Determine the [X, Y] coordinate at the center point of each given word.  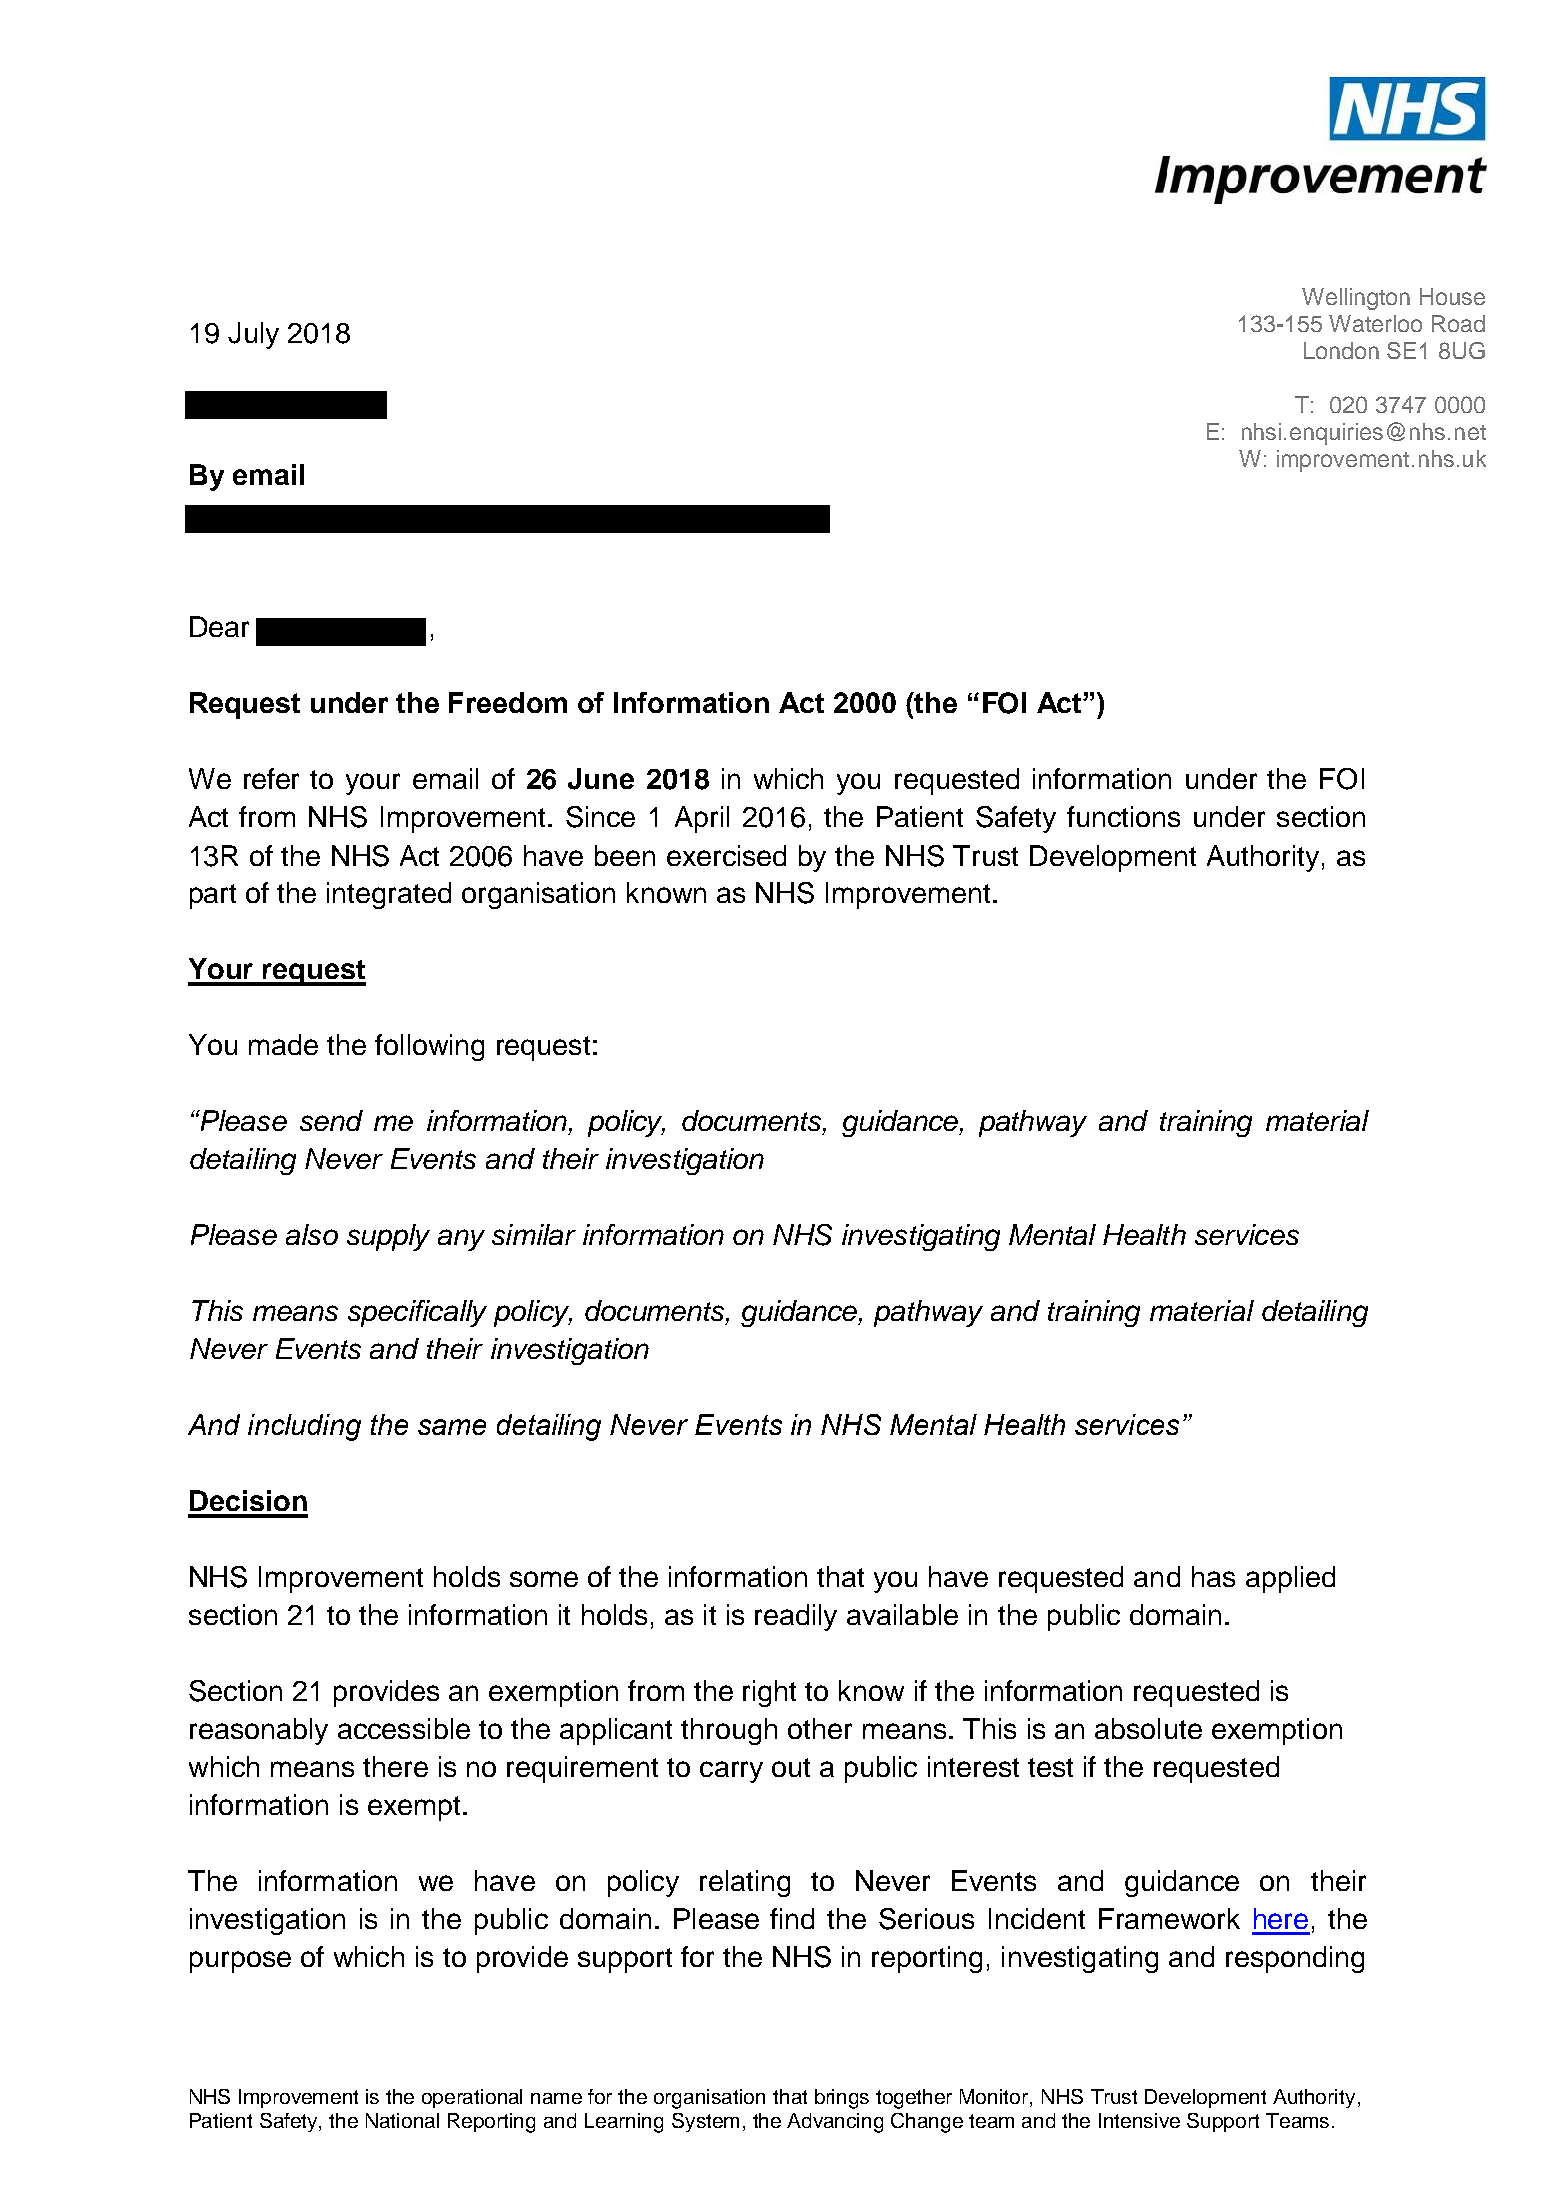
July [253, 335]
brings [842, 2099]
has [1213, 1576]
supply [388, 1237]
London [1341, 350]
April [702, 819]
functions [1123, 816]
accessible [404, 1728]
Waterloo [1375, 323]
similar [534, 1234]
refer [271, 778]
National [402, 2120]
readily [796, 1617]
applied [1290, 1579]
